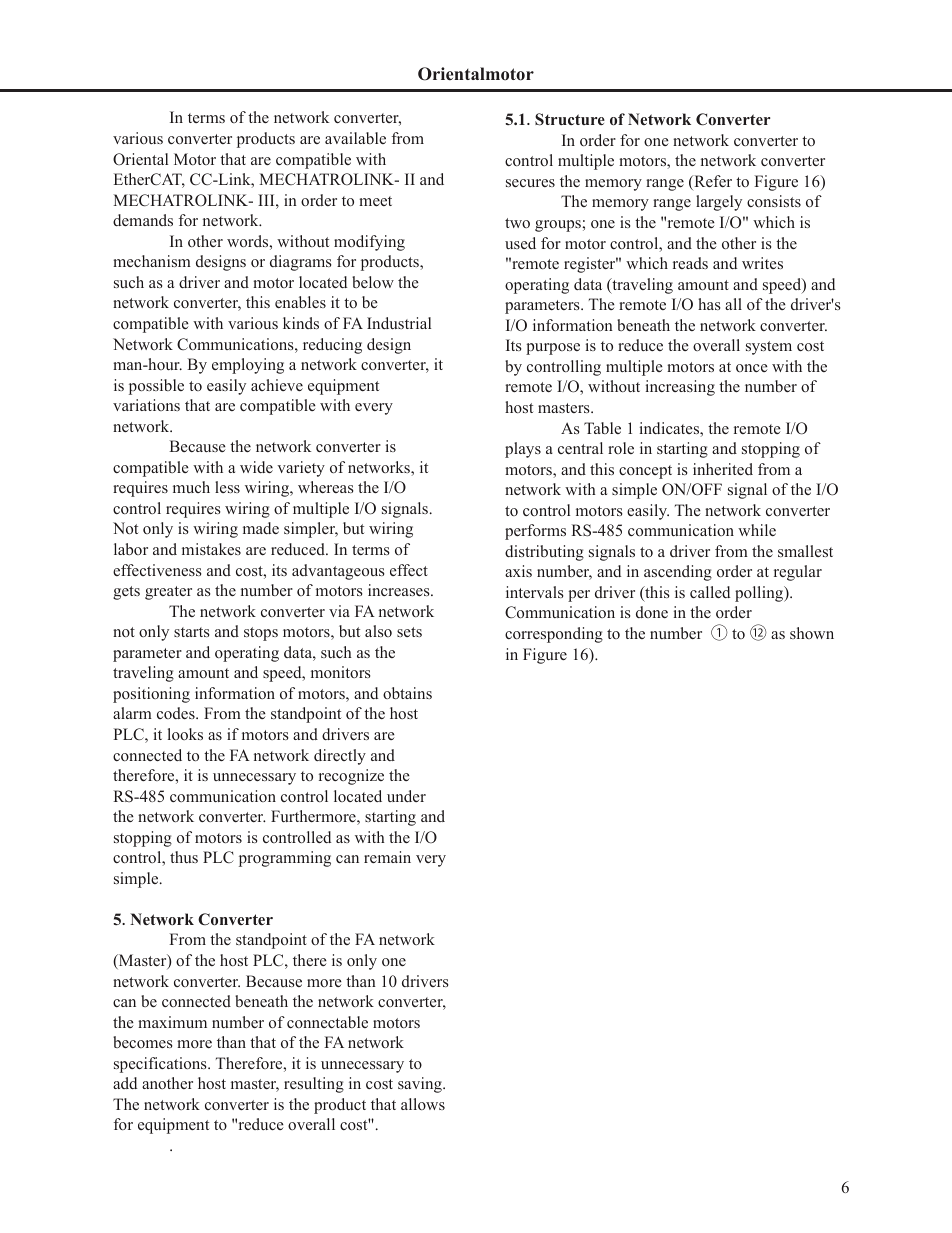 This screenshot has height=1233, width=952. I want to click on specifications, so click(161, 1065).
